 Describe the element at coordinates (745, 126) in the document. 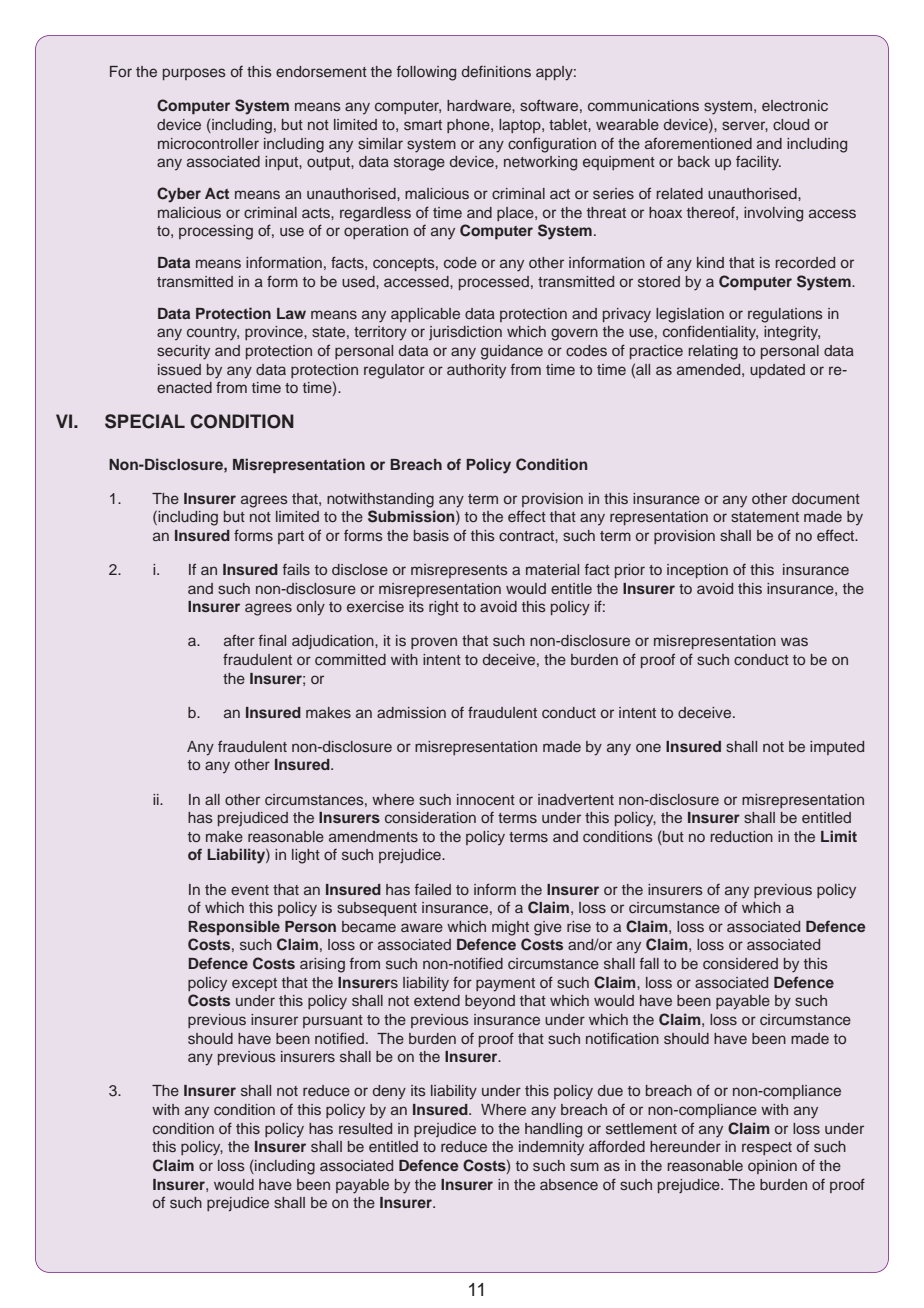

I see `server` at that location.
